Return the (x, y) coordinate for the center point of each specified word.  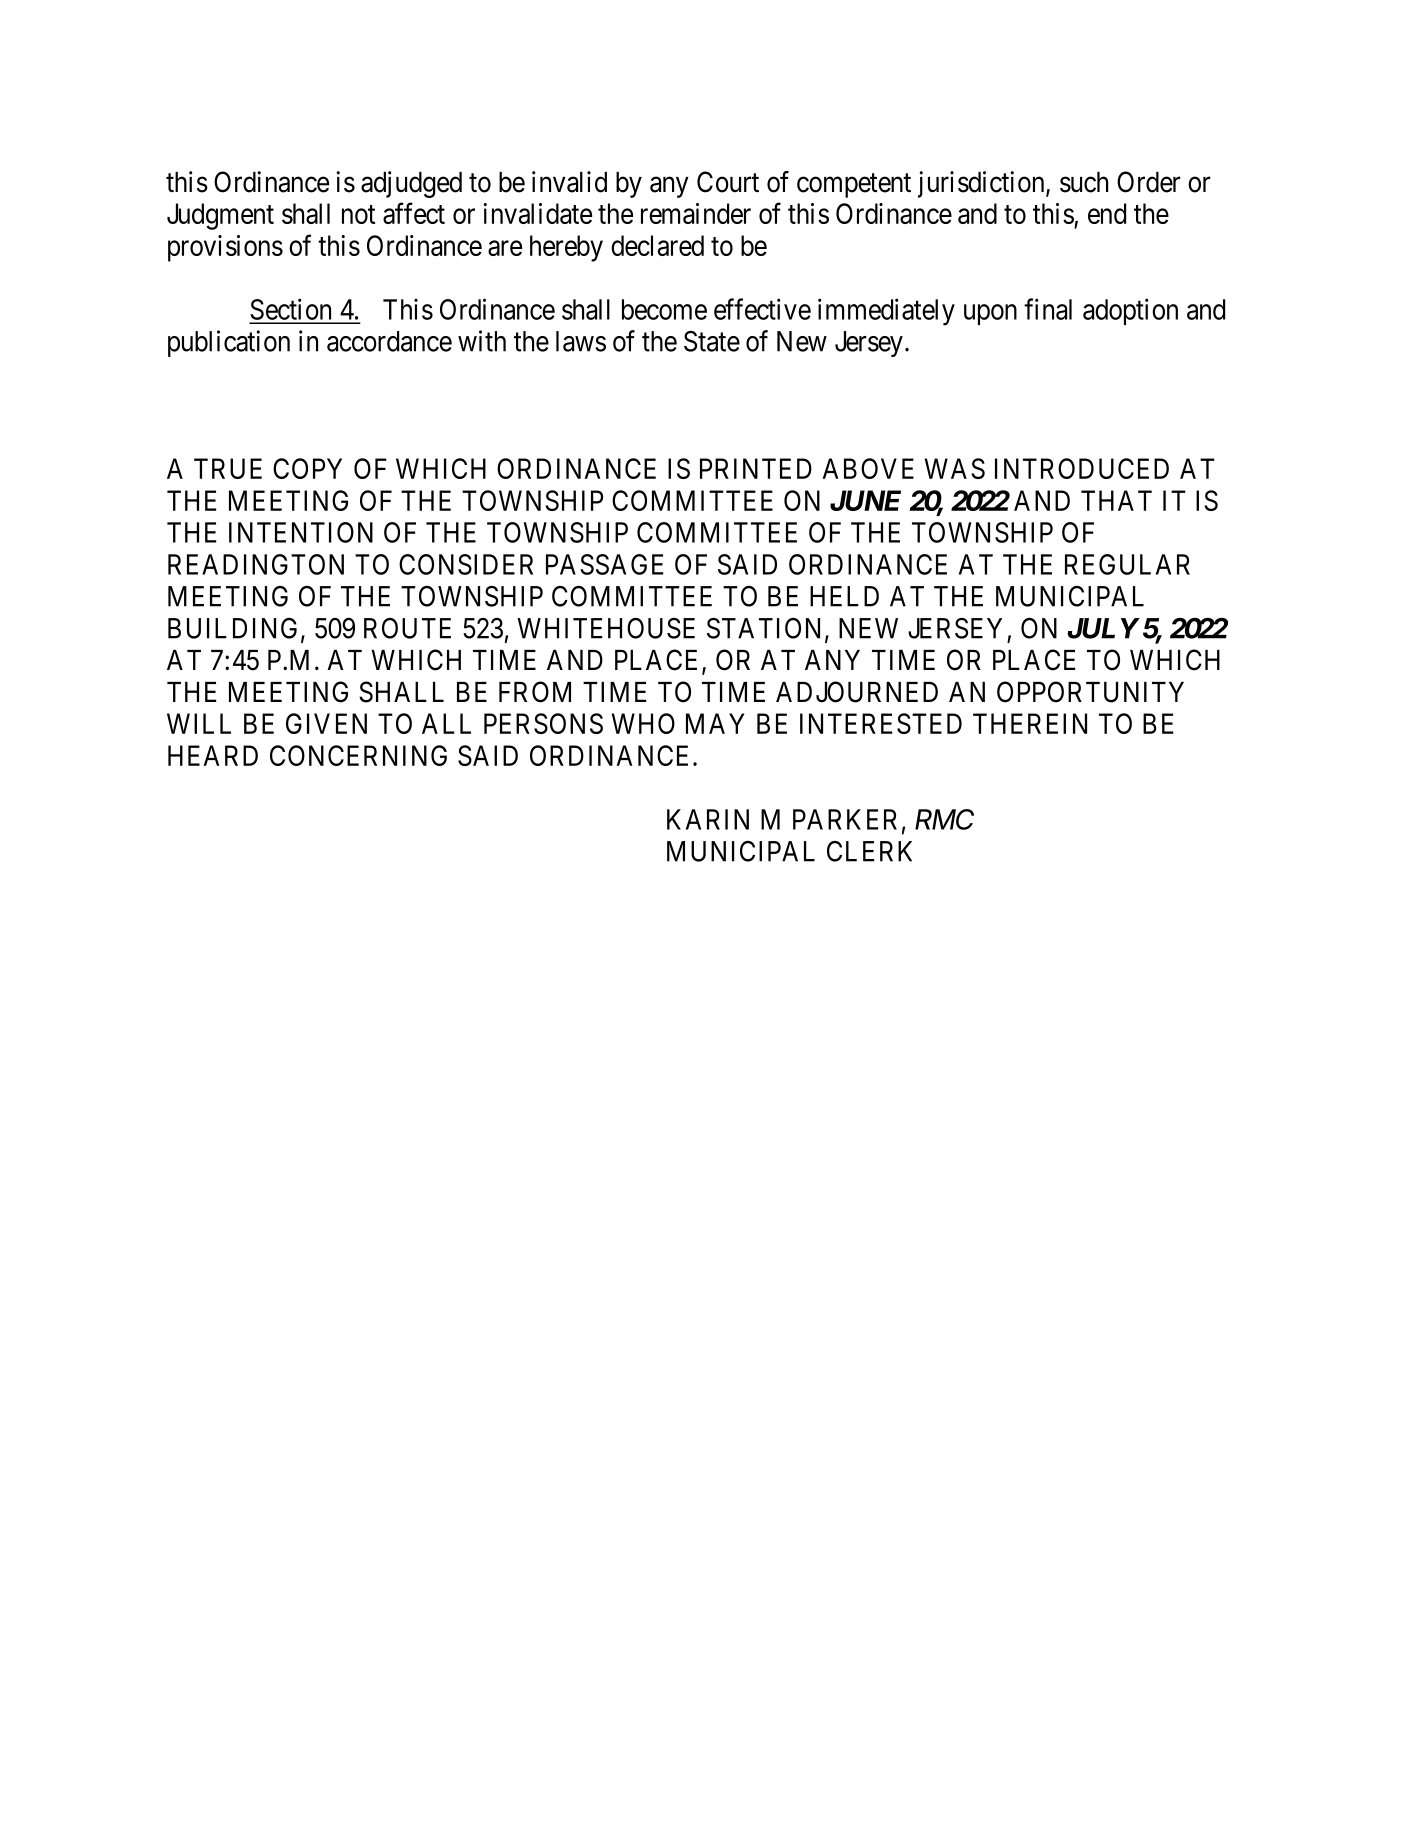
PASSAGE (604, 564)
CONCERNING (358, 755)
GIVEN (326, 723)
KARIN (708, 819)
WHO (643, 723)
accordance (389, 341)
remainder (696, 213)
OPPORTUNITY (1090, 692)
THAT (1116, 500)
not (358, 214)
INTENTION (301, 532)
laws (581, 341)
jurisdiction (982, 184)
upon (990, 314)
